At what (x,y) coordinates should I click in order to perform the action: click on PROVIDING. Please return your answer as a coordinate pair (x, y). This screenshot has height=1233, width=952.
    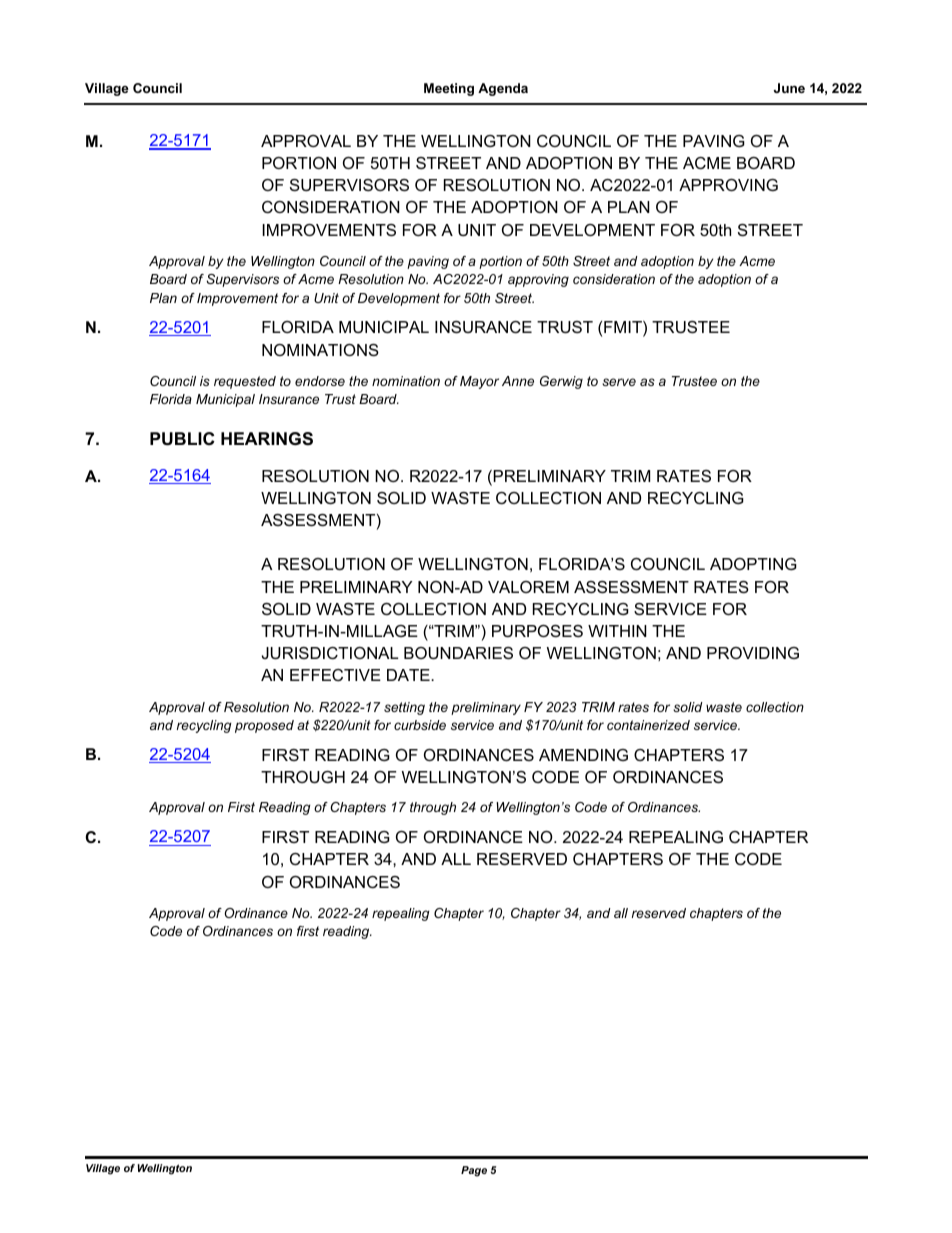
    Looking at the image, I should click on (753, 653).
